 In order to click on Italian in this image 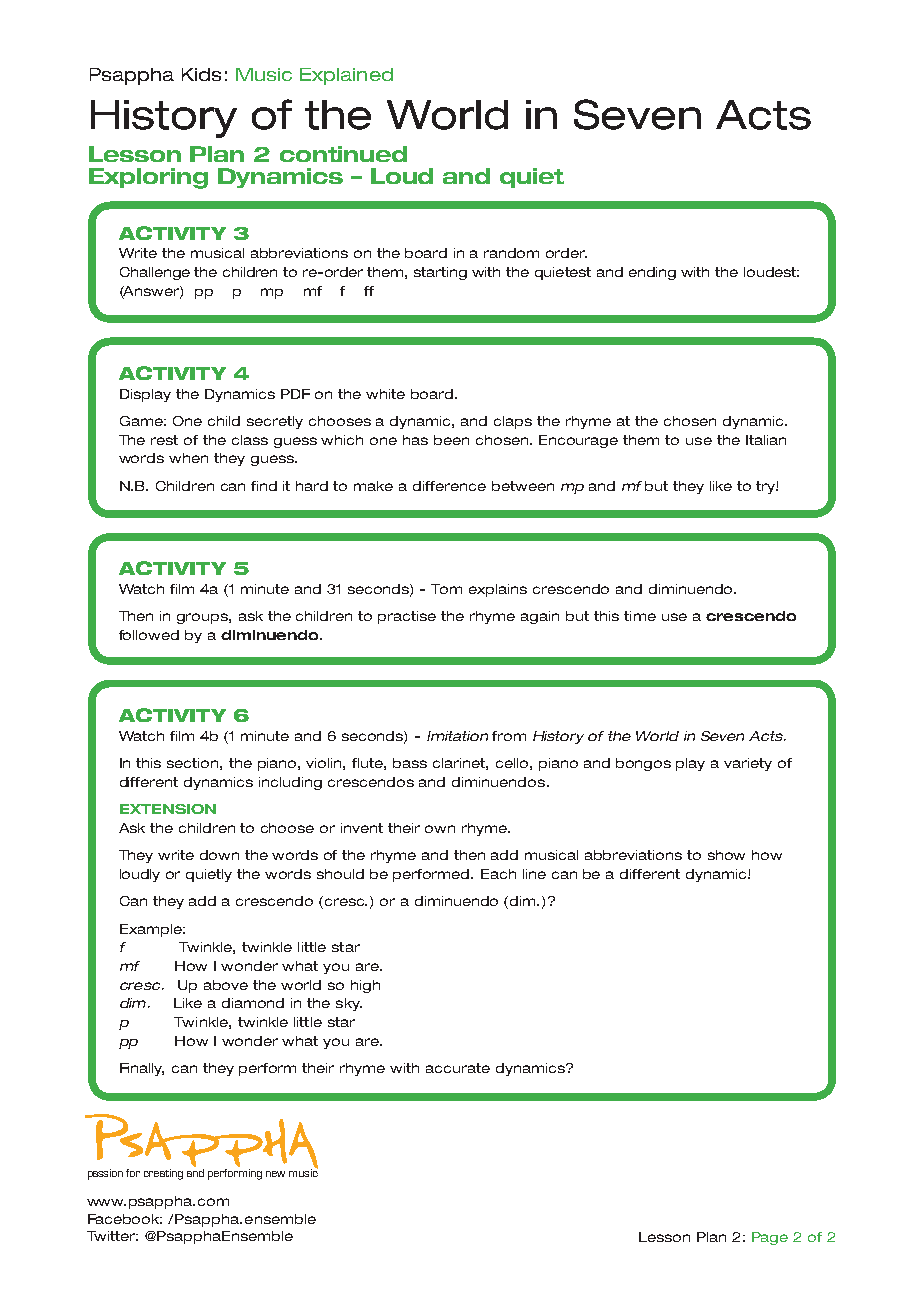, I will do `click(766, 440)`.
